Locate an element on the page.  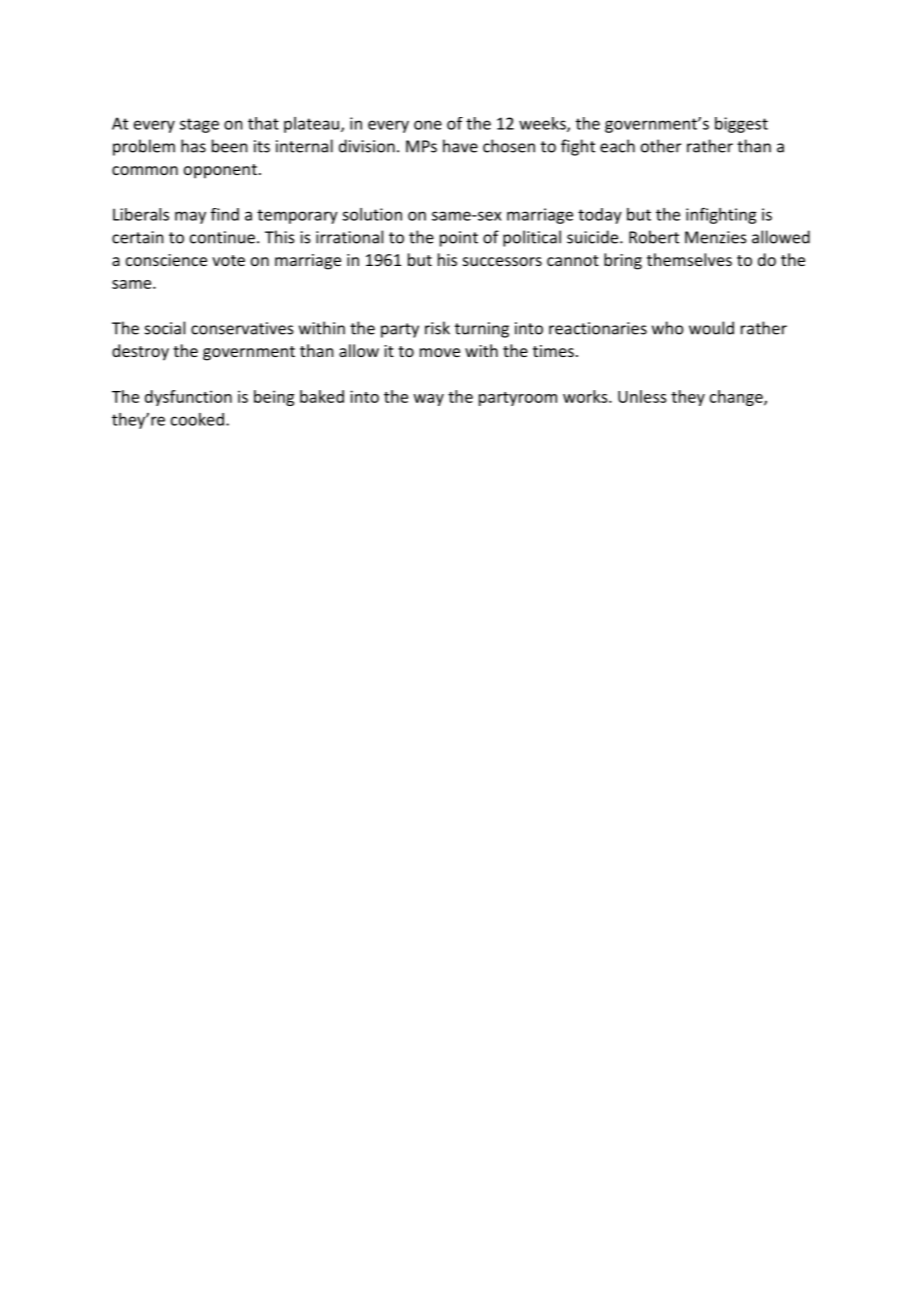
stage is located at coordinates (199, 125).
